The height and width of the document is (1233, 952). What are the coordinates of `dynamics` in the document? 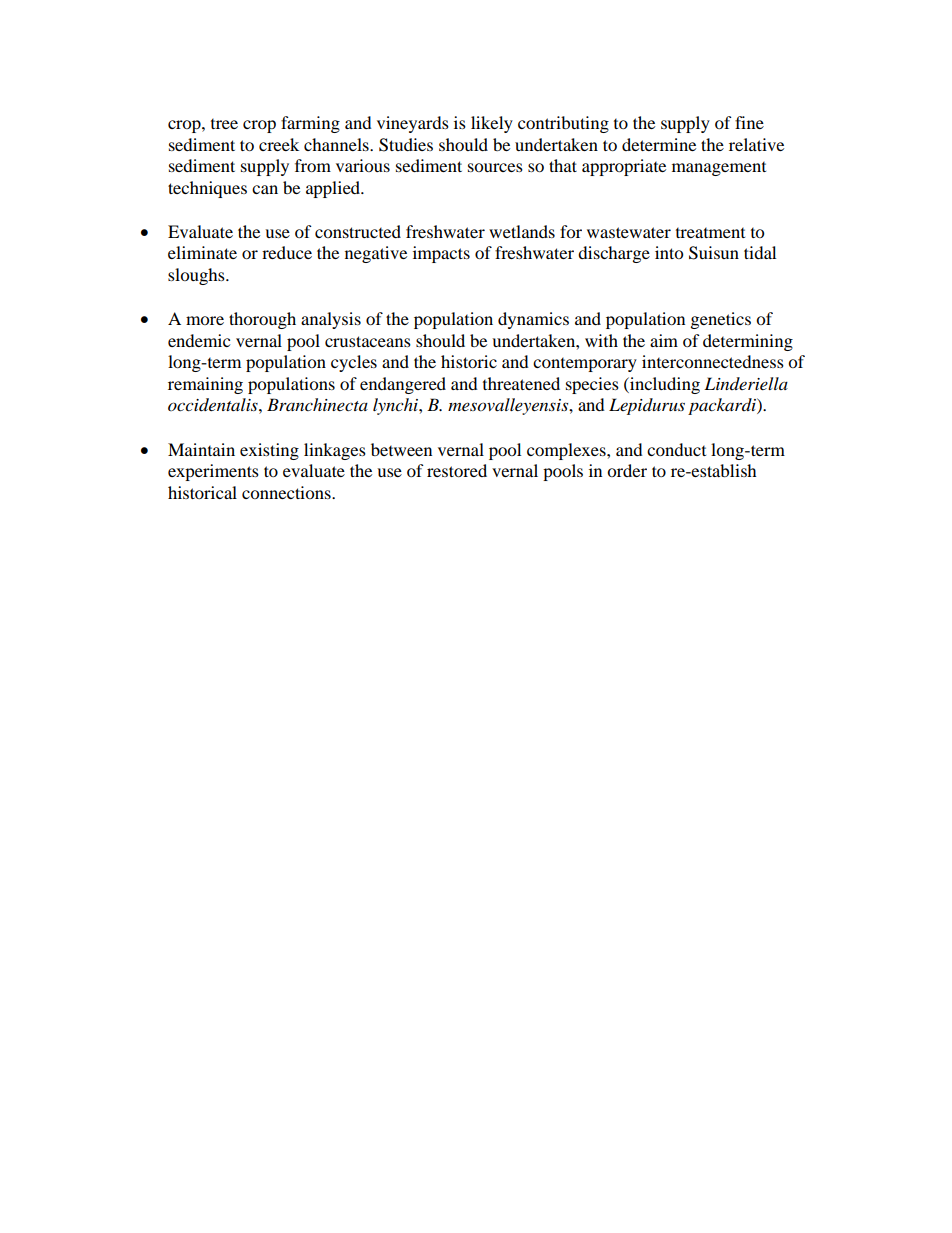 It's located at (533, 320).
